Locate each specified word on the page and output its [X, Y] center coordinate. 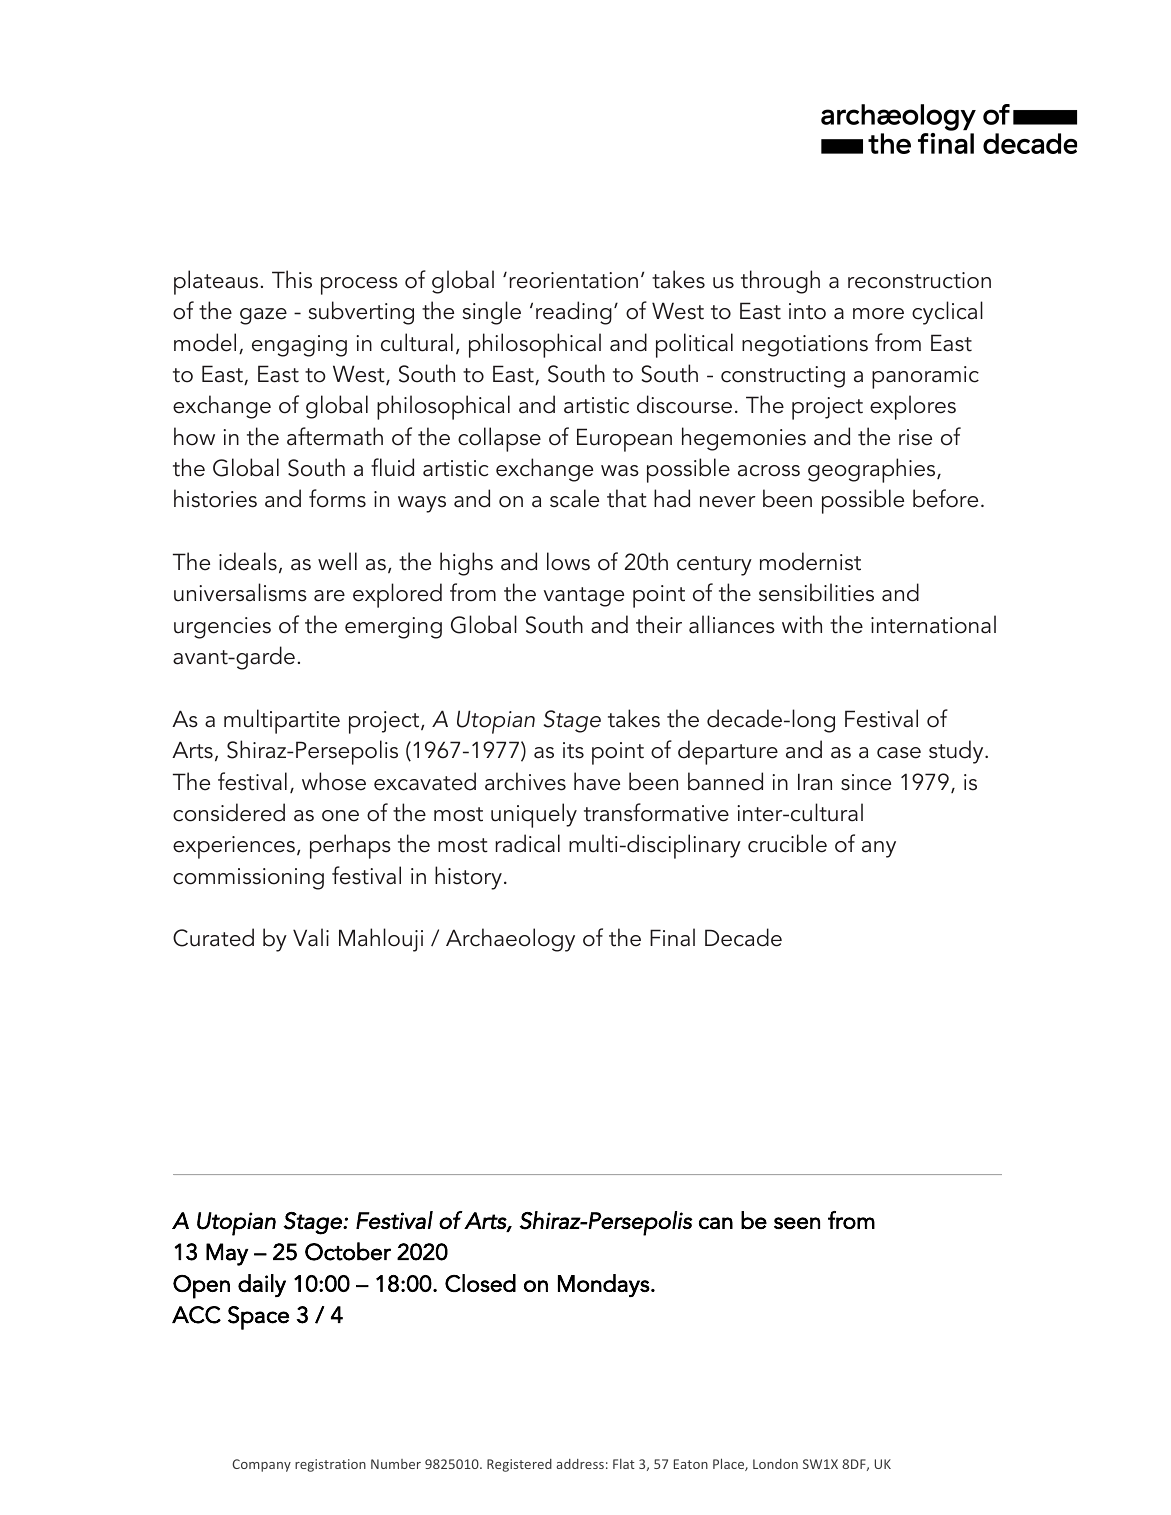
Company [261, 1465]
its [573, 750]
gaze [263, 316]
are [329, 596]
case [899, 753]
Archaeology [510, 940]
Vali [311, 937]
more [878, 314]
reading [574, 313]
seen [797, 1223]
